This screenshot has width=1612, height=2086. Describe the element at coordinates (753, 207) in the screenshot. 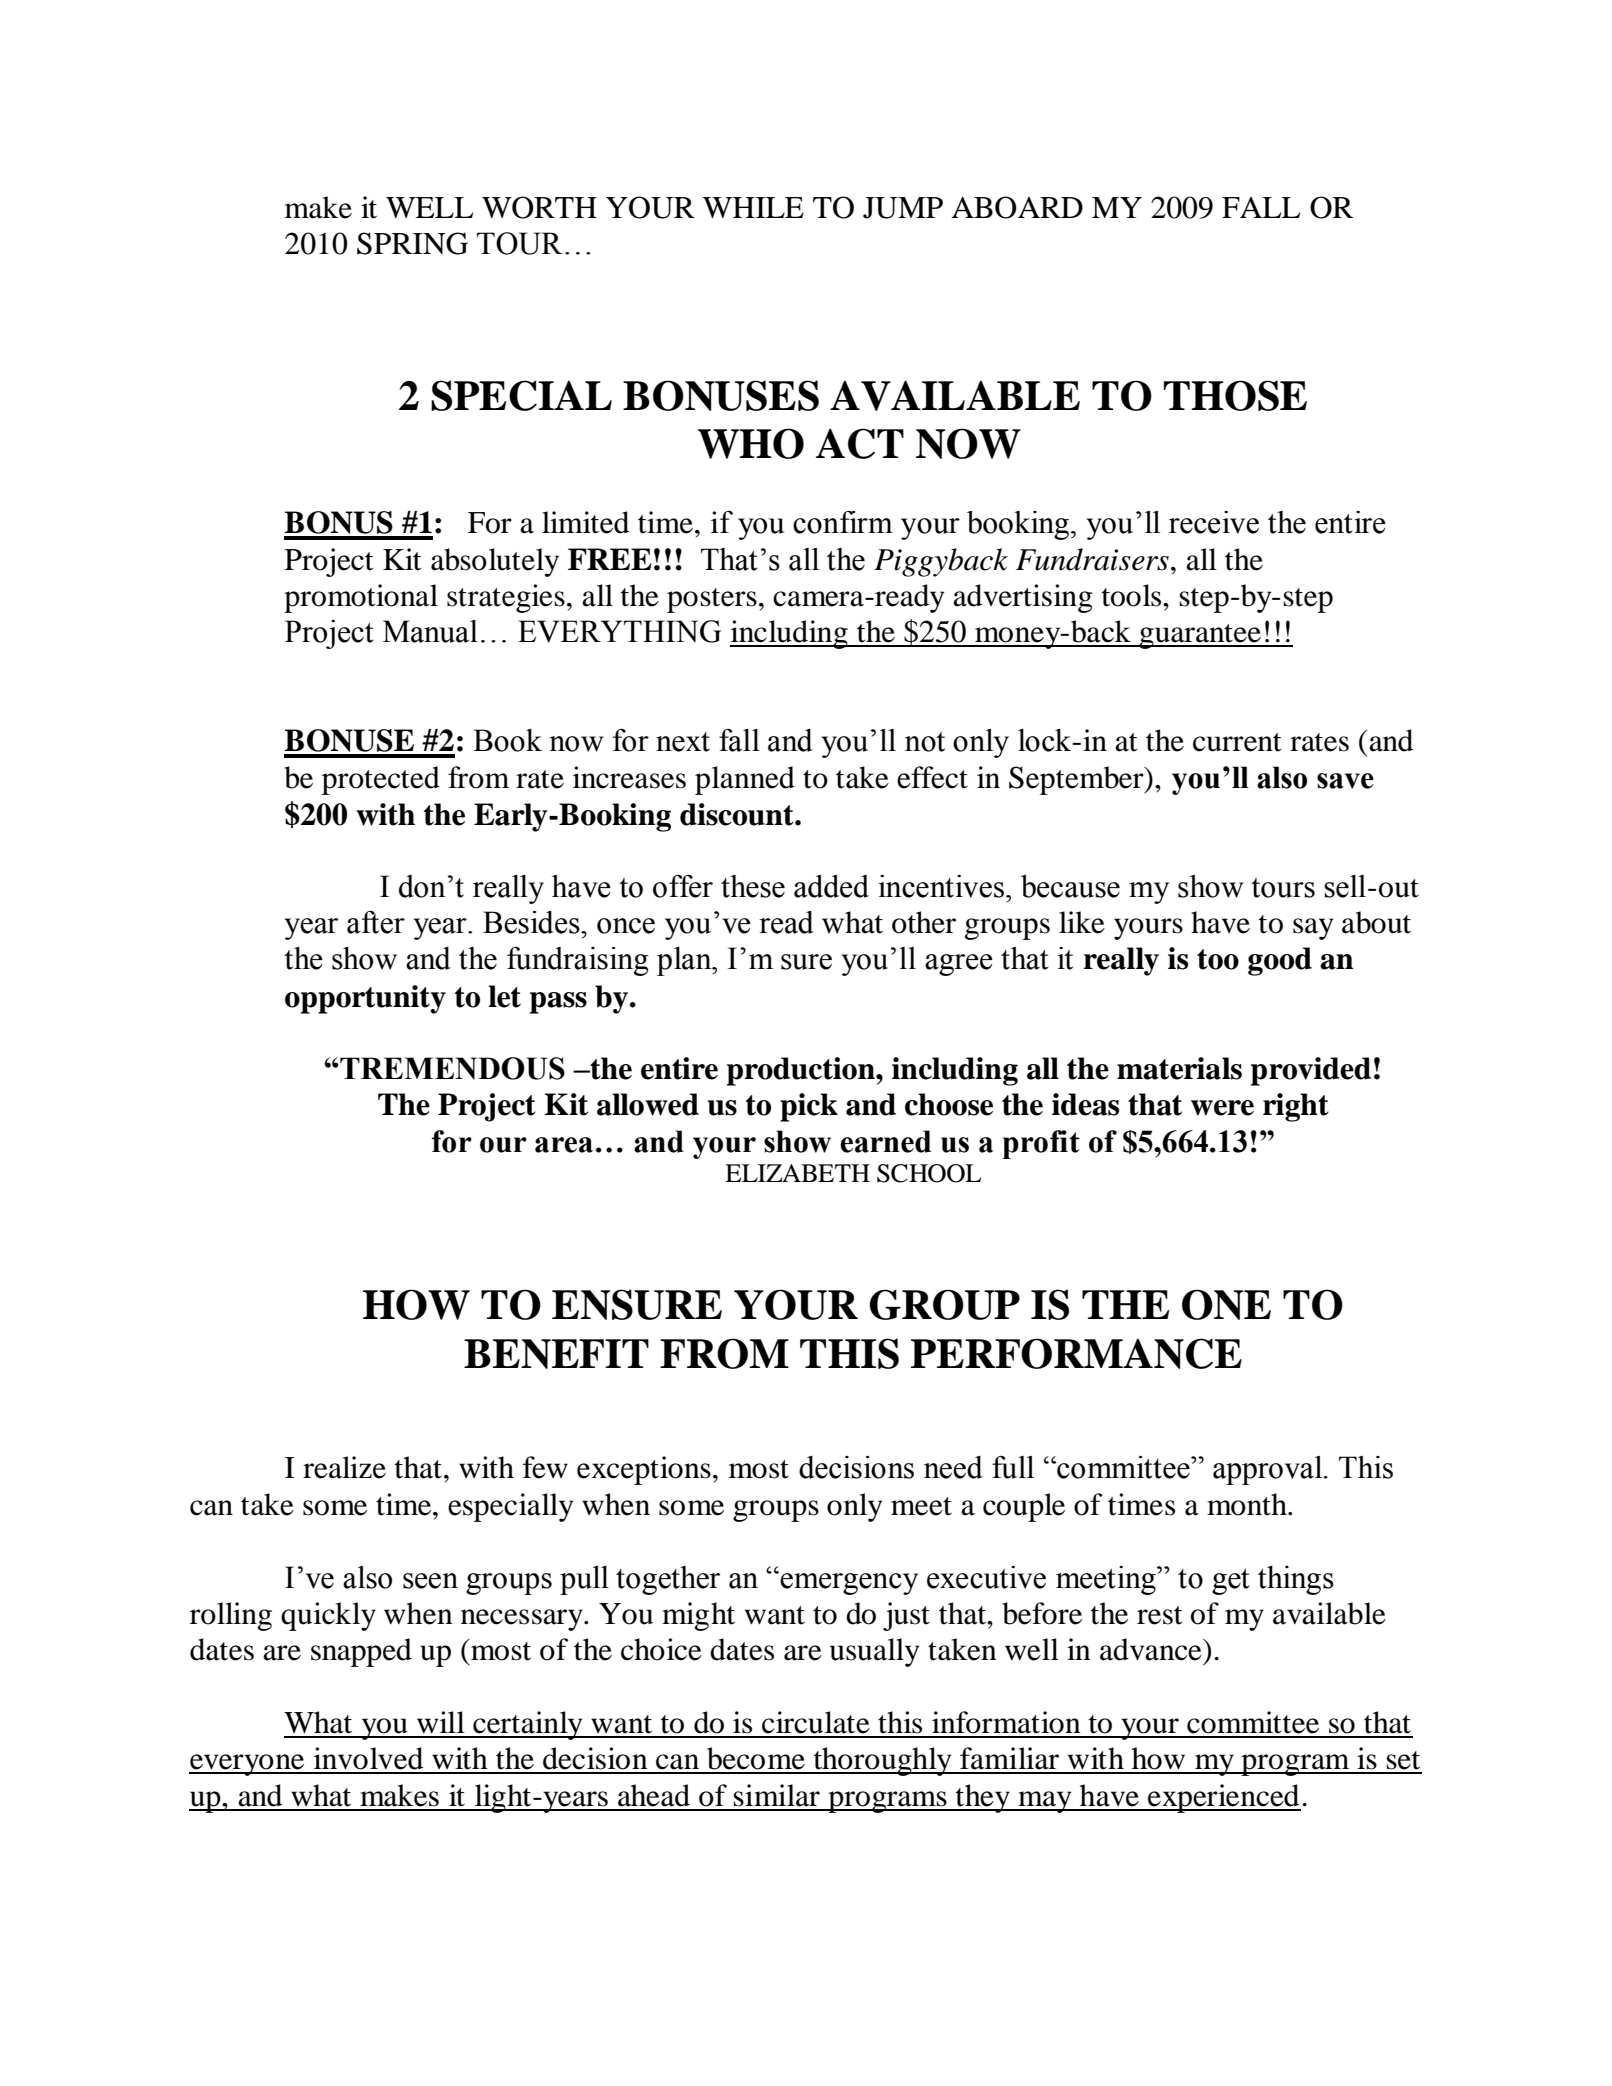

I see `WHILE` at that location.
